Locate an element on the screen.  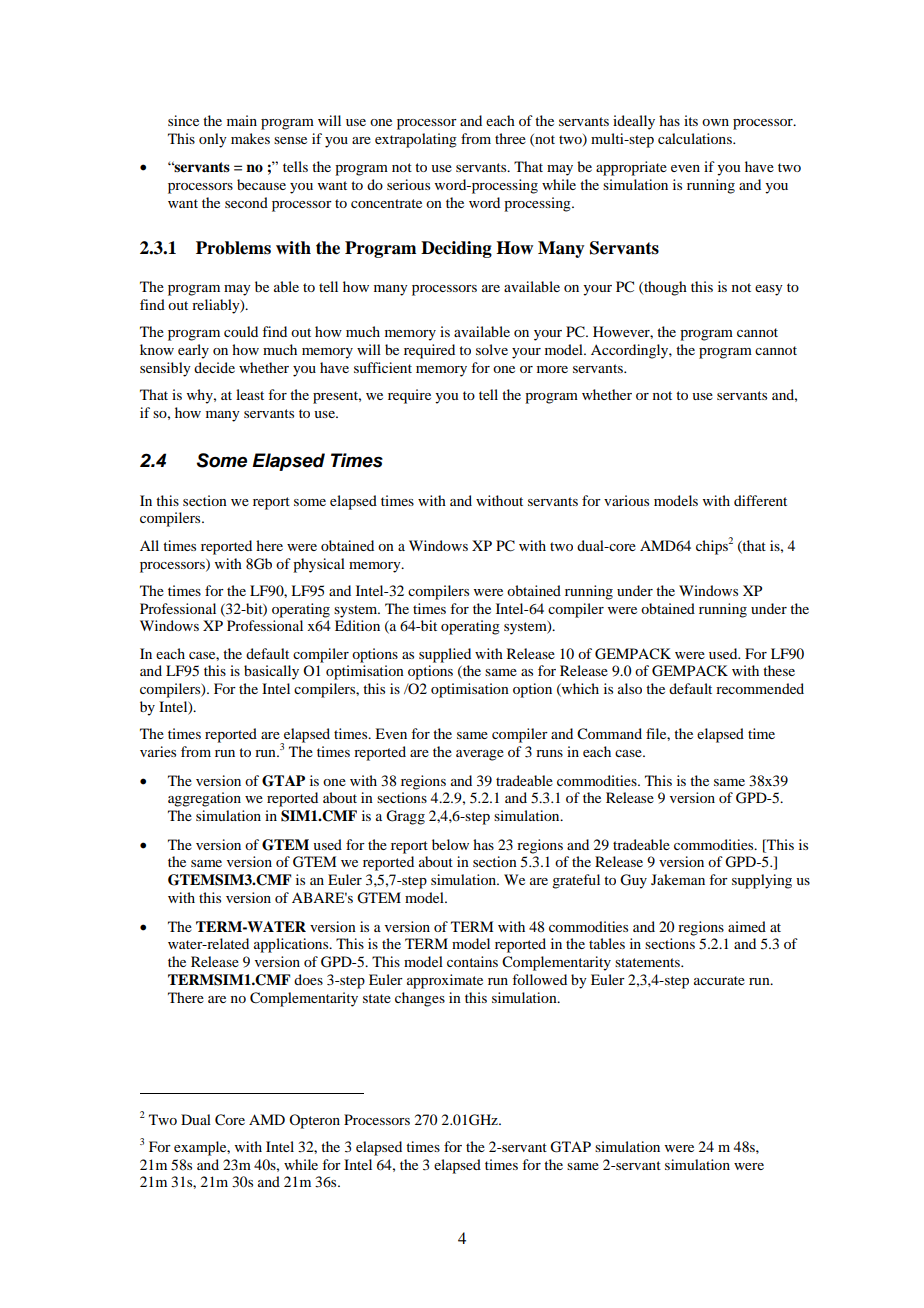
average is located at coordinates (480, 755).
